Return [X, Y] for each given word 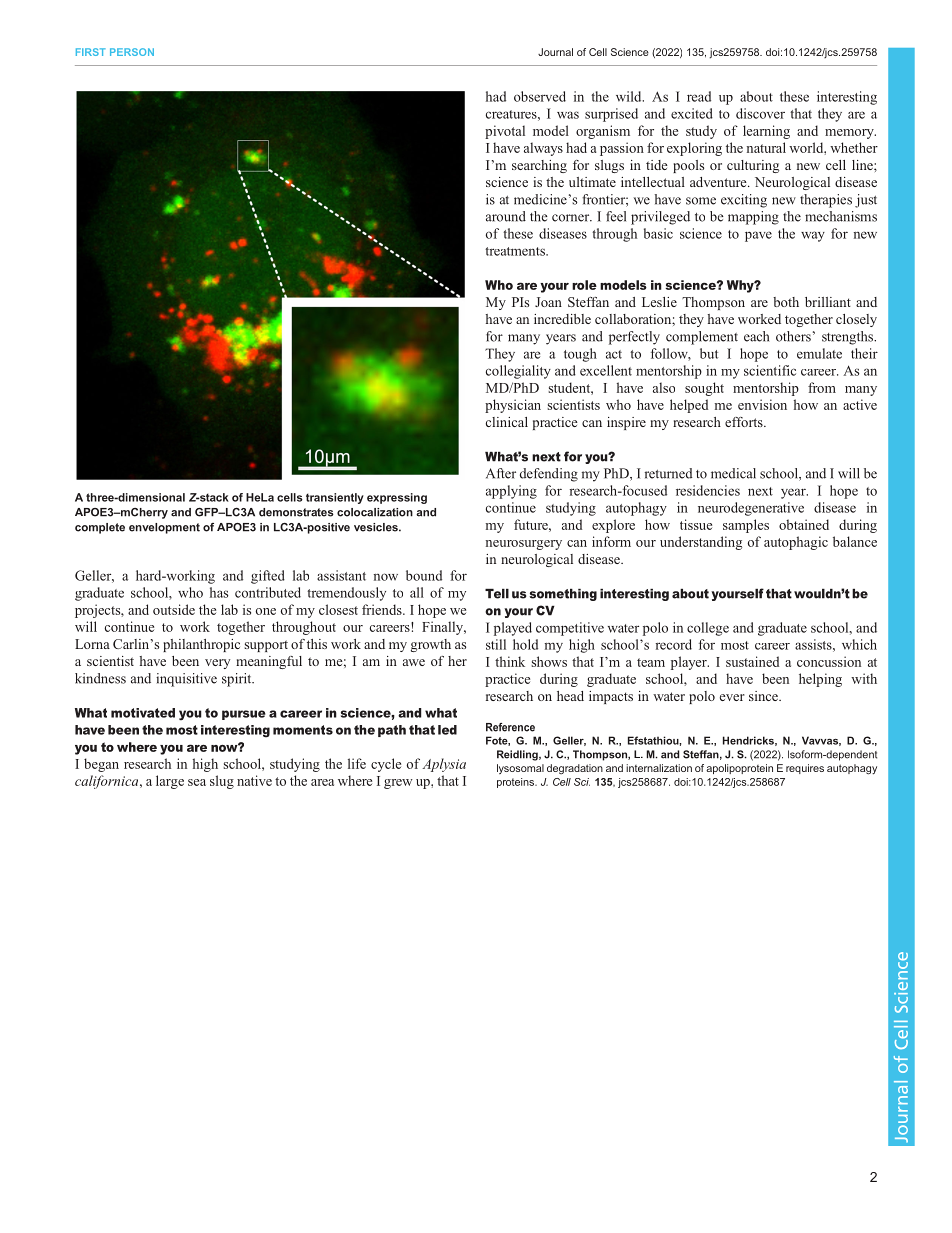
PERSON [132, 52]
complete [100, 528]
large [170, 782]
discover [760, 113]
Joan [548, 302]
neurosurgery [524, 545]
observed [540, 96]
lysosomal [520, 769]
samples [746, 526]
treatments [516, 251]
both [786, 302]
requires [805, 769]
